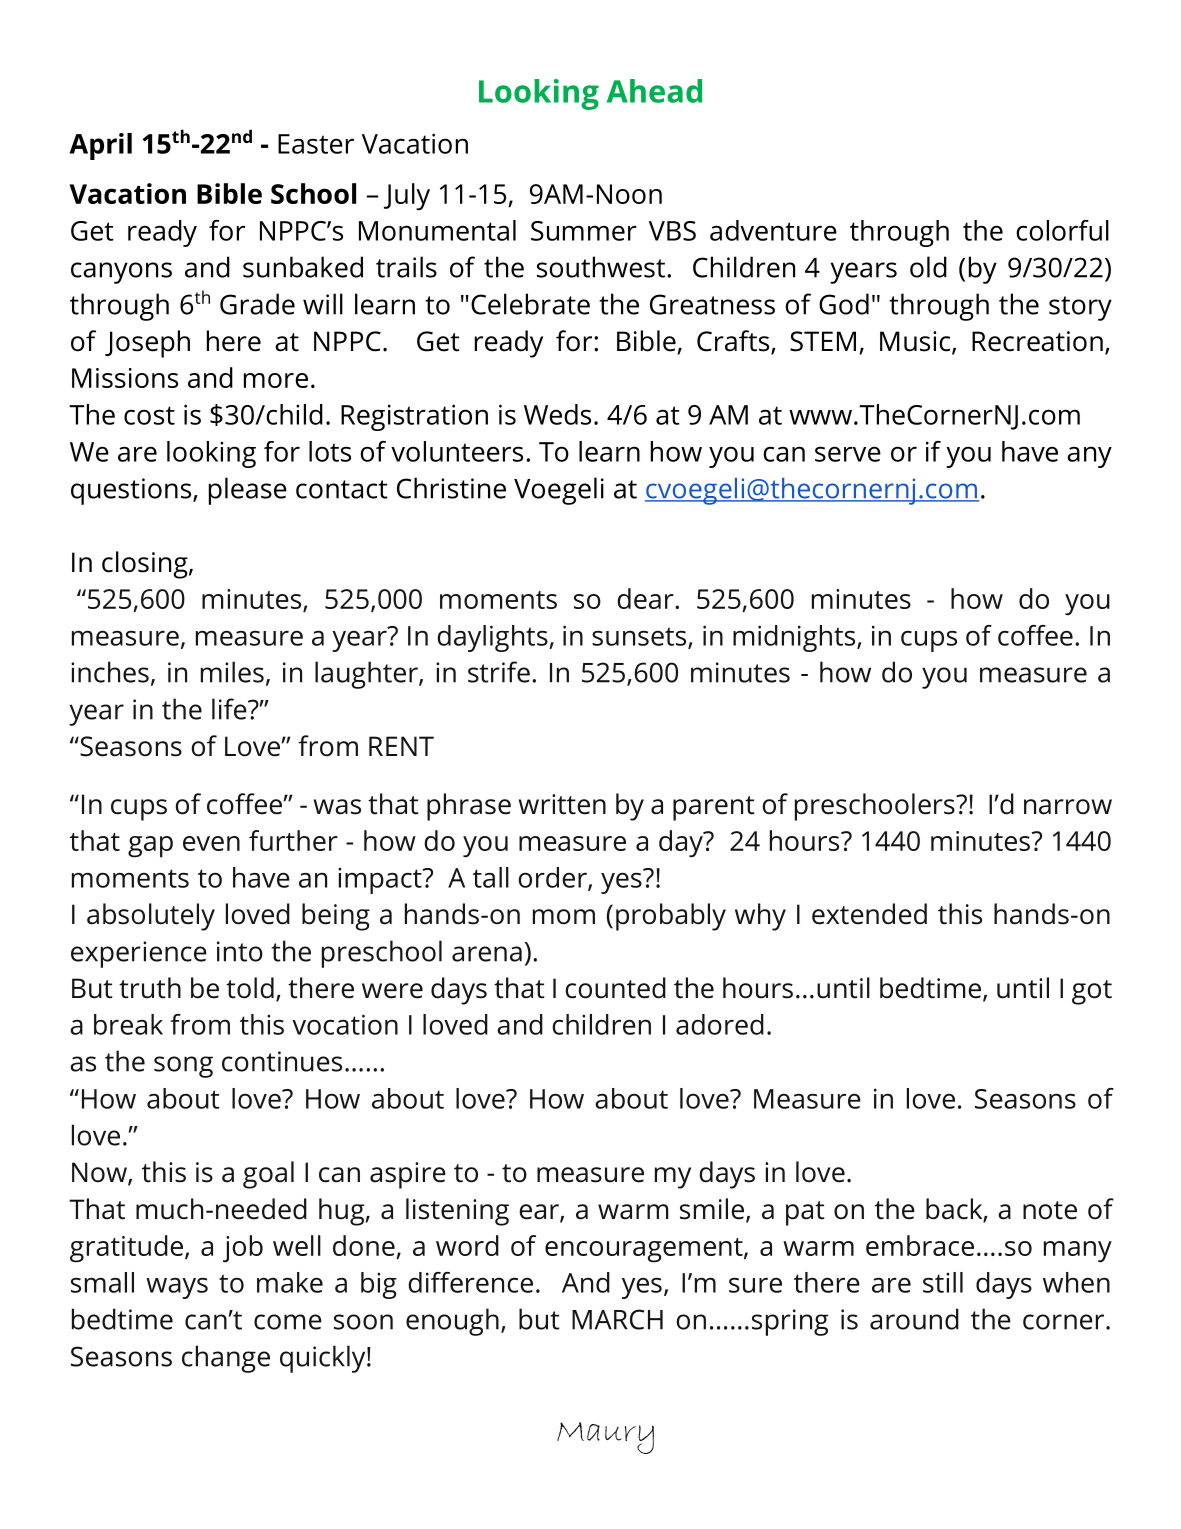  What do you see at coordinates (1062, 230) in the screenshot?
I see `colorful` at bounding box center [1062, 230].
